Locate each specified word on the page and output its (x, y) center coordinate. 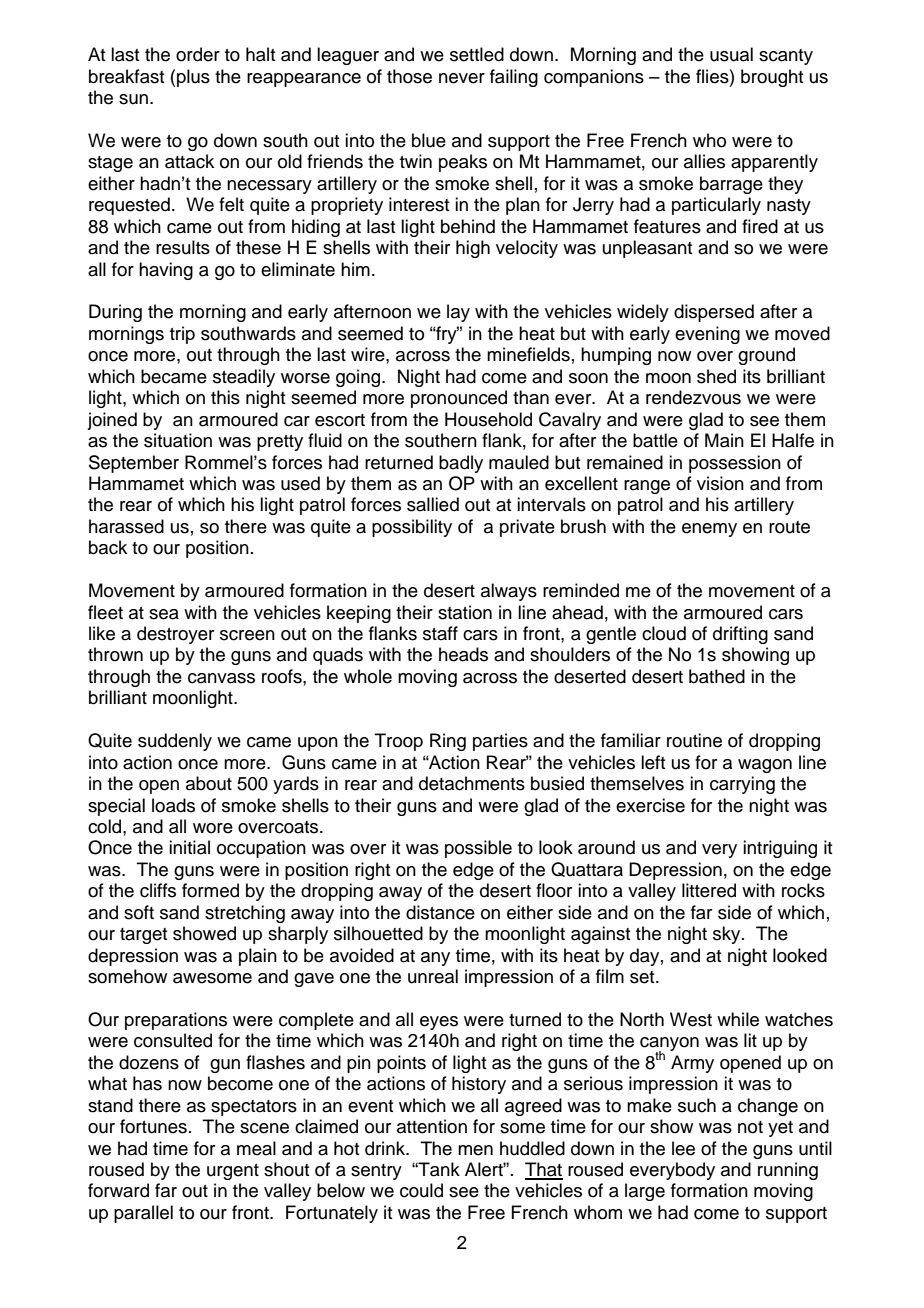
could (421, 1190)
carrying (742, 785)
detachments (472, 783)
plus (193, 78)
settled (477, 54)
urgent (233, 1172)
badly (461, 464)
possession (735, 464)
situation (178, 440)
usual (731, 54)
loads (173, 805)
